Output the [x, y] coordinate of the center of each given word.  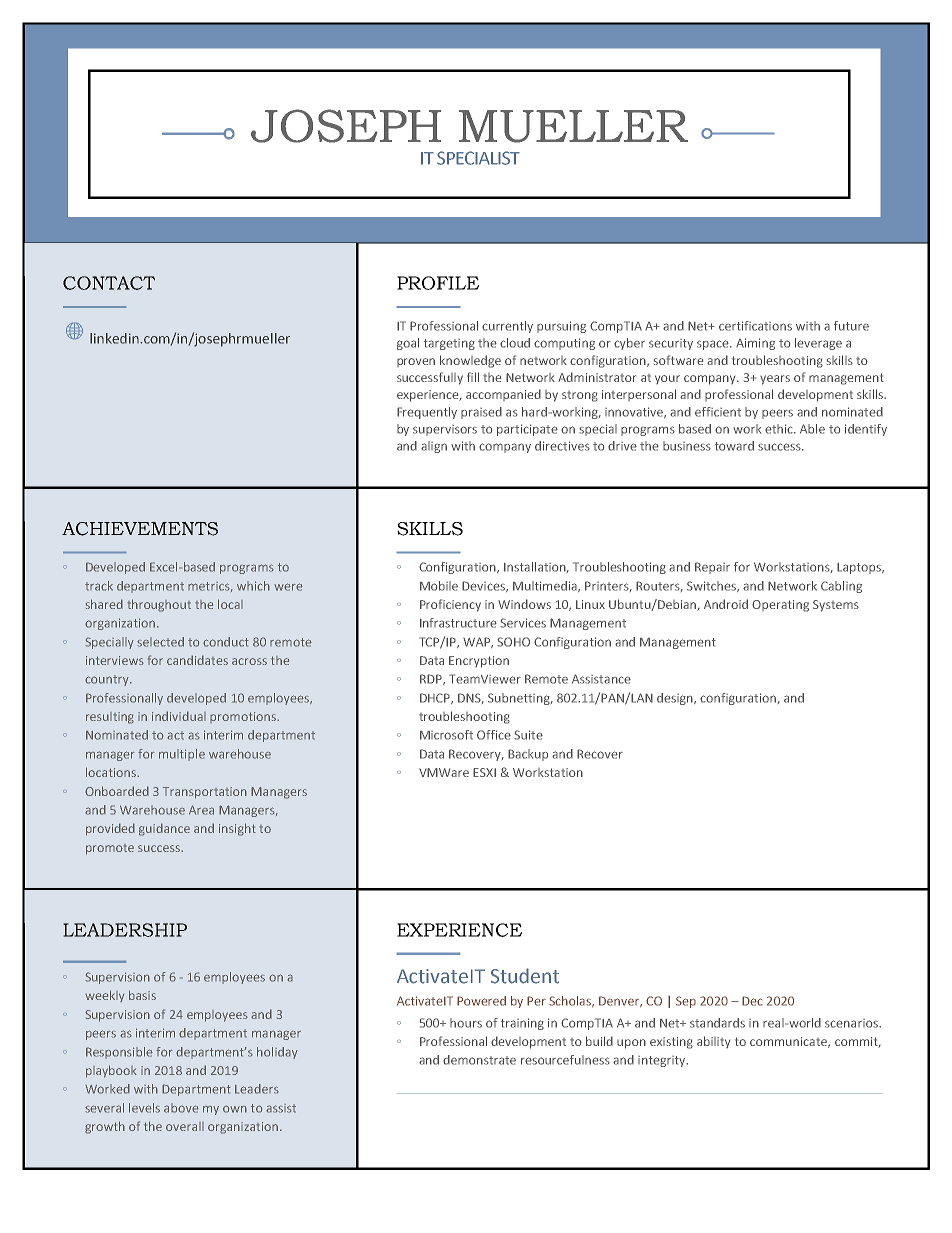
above [181, 1108]
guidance [164, 829]
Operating [780, 606]
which [253, 586]
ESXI [484, 772]
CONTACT [109, 283]
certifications [755, 326]
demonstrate [479, 1060]
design [676, 699]
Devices [484, 586]
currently [507, 327]
